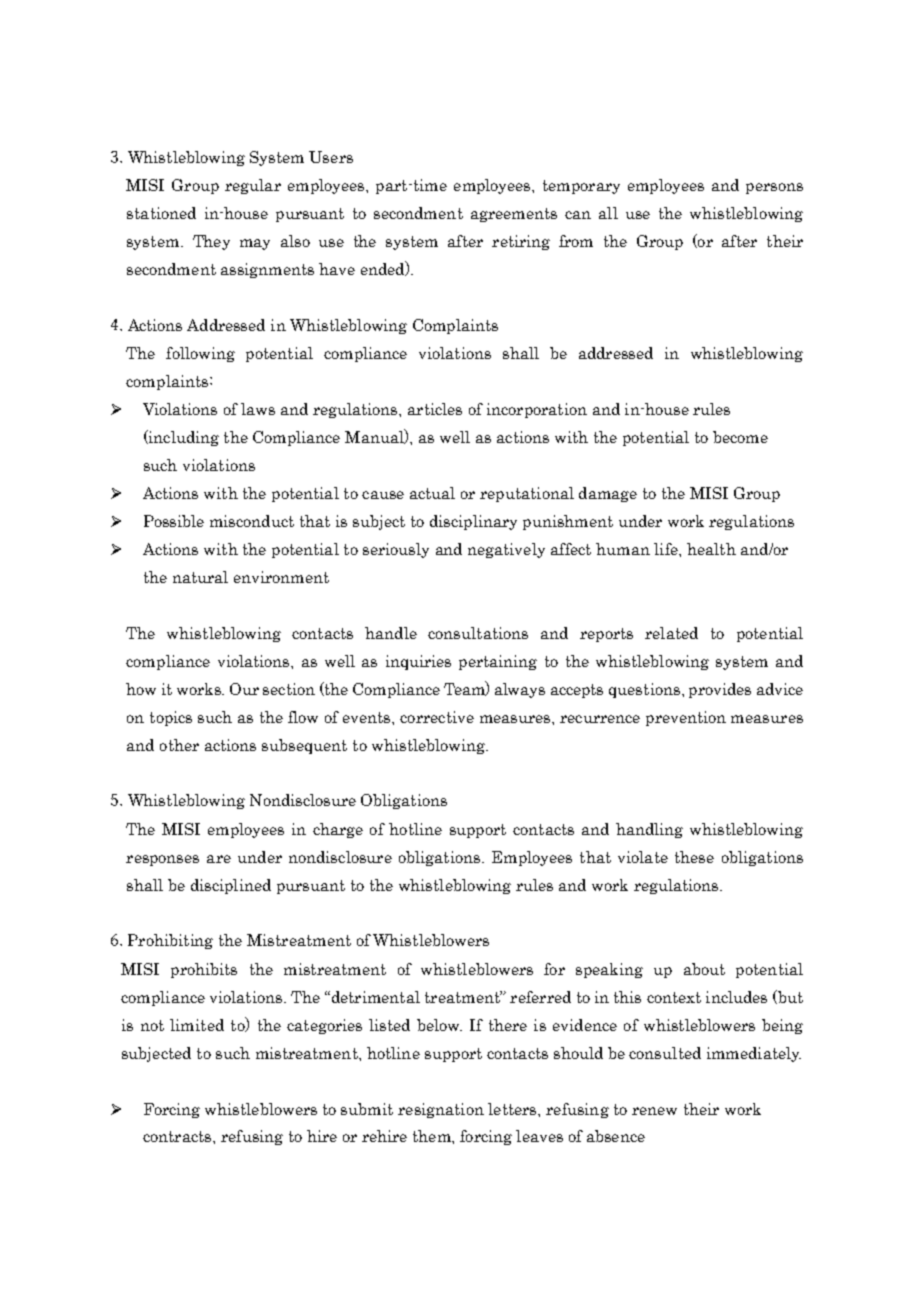 The height and width of the screenshot is (1308, 924). I want to click on other, so click(179, 745).
